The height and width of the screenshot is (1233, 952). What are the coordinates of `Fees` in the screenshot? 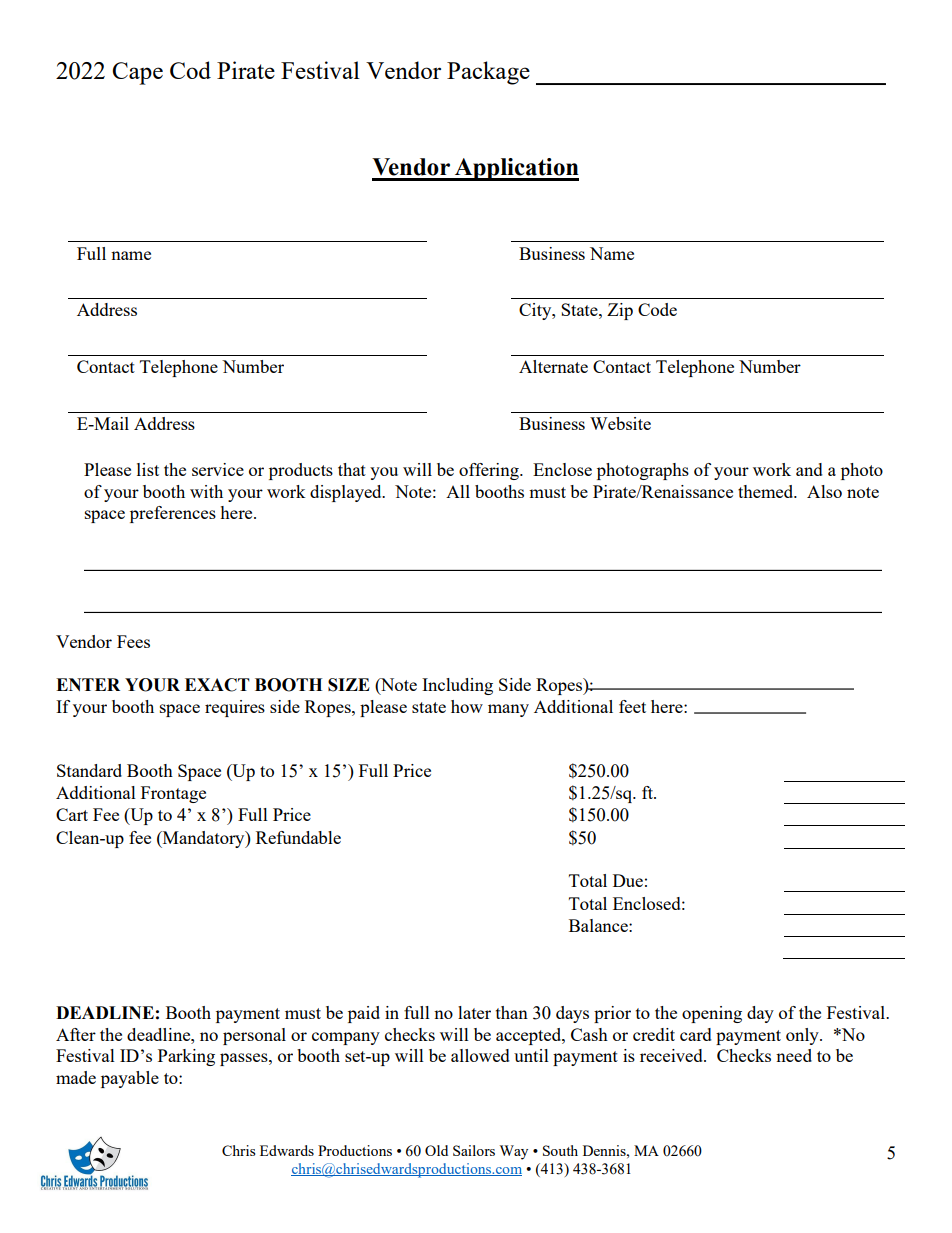 It's located at (133, 641).
